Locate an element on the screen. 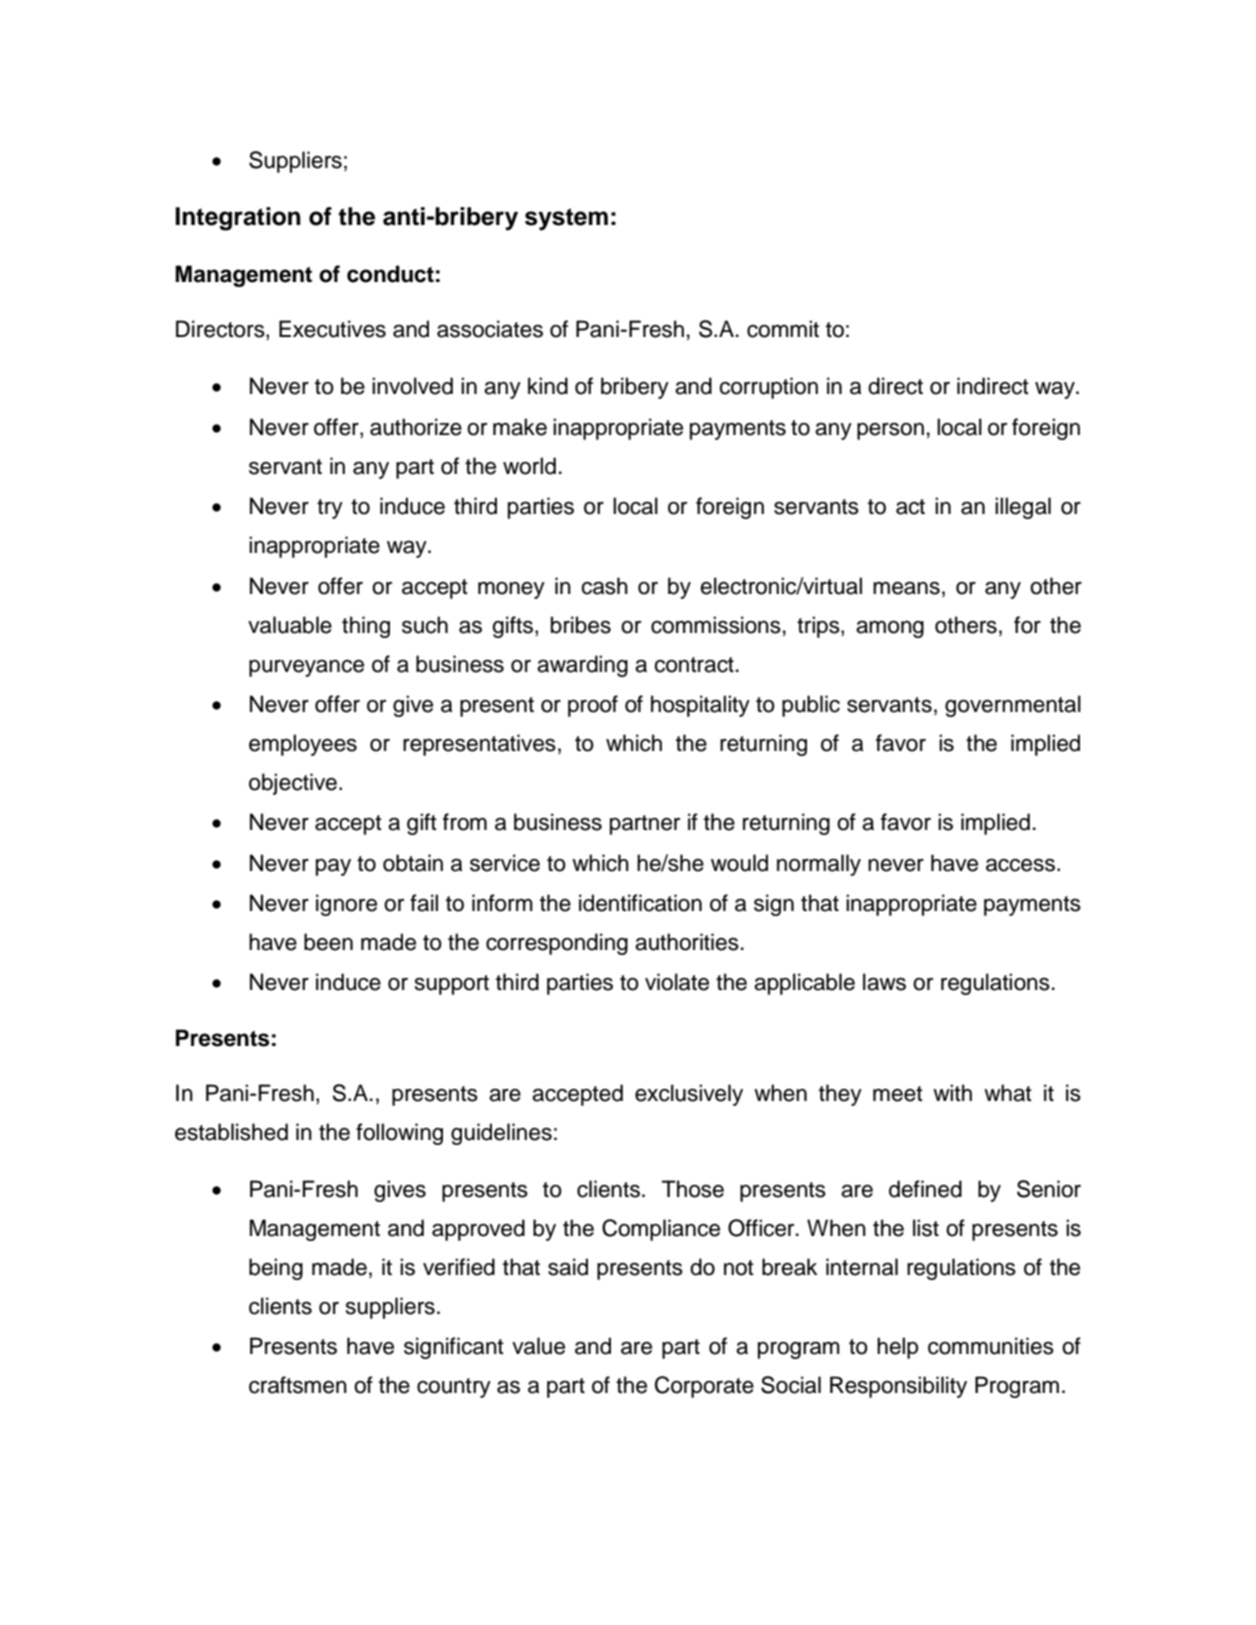 The width and height of the screenshot is (1256, 1625). following is located at coordinates (399, 1134).
